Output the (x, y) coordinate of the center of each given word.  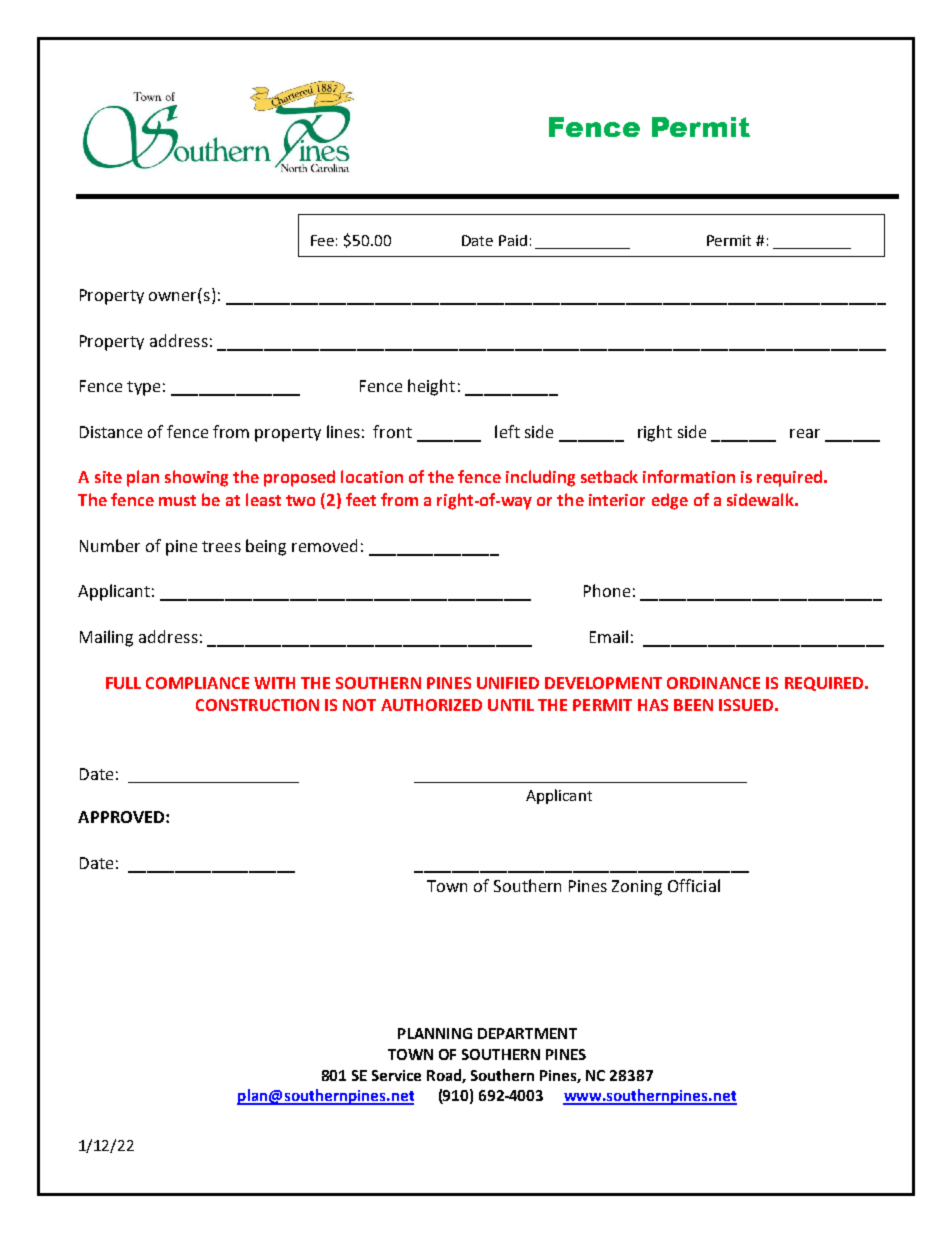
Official (694, 885)
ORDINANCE (713, 683)
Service (396, 1075)
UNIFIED (508, 683)
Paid (513, 240)
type (143, 388)
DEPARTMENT (527, 1033)
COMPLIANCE (197, 683)
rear (805, 433)
